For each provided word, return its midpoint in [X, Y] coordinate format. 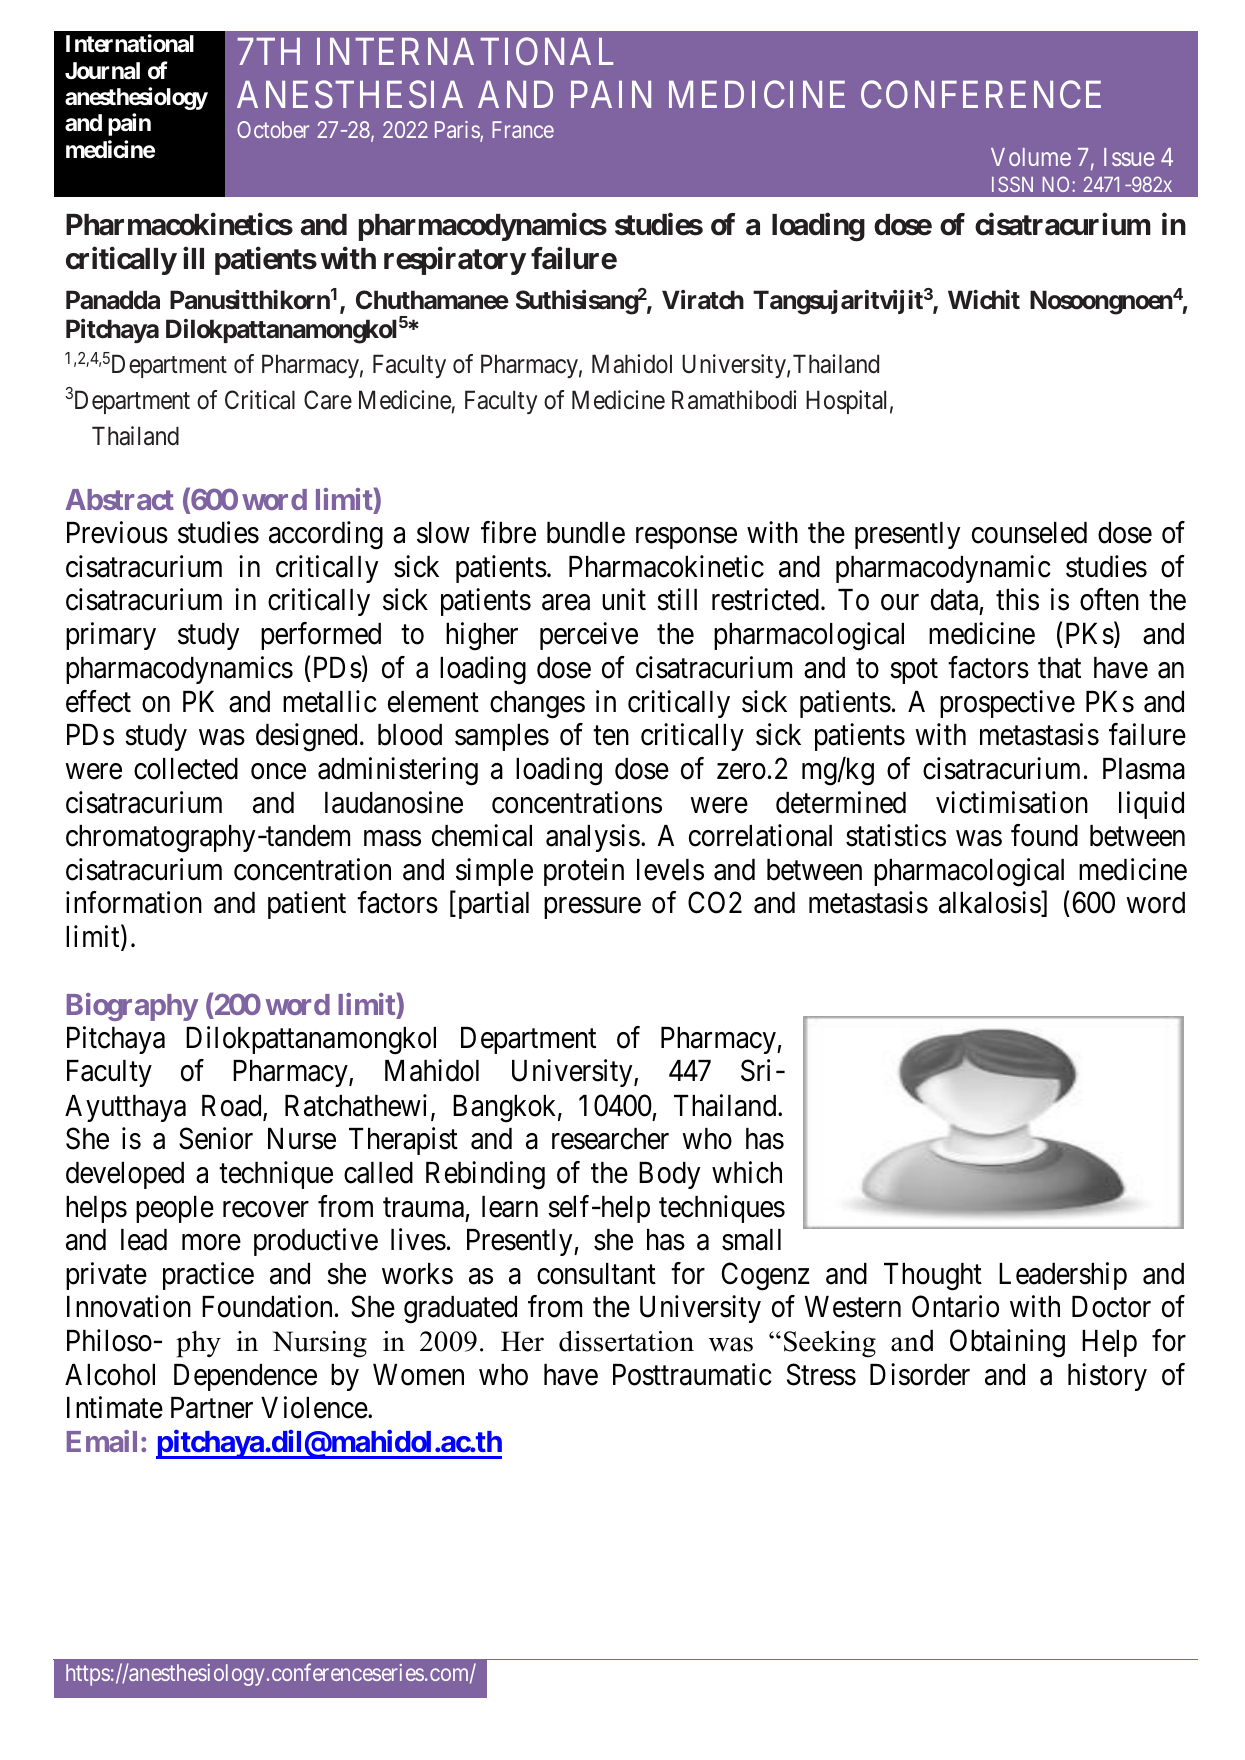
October [273, 129]
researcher [610, 1139]
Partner [212, 1408]
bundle [586, 533]
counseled [1029, 533]
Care [328, 400]
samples [502, 737]
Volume [1031, 157]
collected [186, 769]
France [523, 129]
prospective [1007, 704]
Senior [216, 1138]
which [747, 1172]
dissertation [626, 1341]
